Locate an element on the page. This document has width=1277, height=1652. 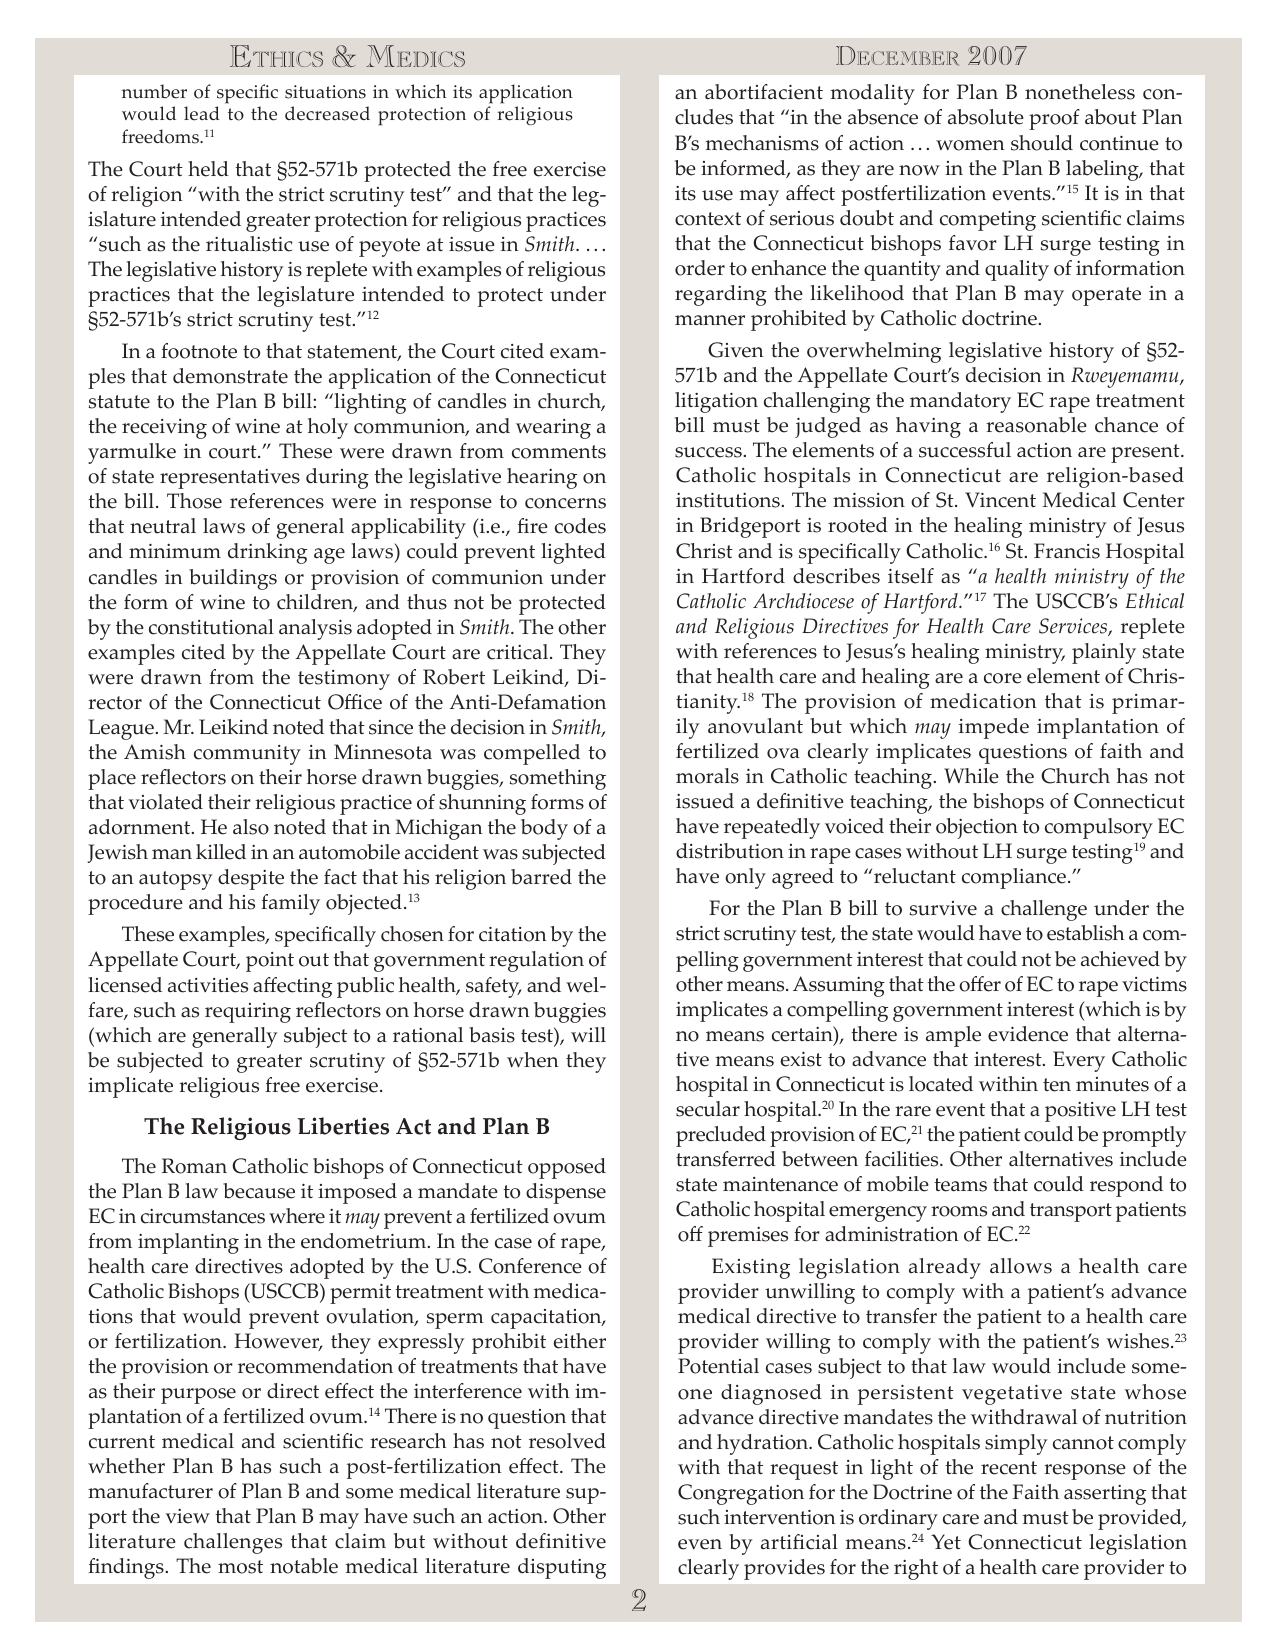
Congregation is located at coordinates (741, 1494).
